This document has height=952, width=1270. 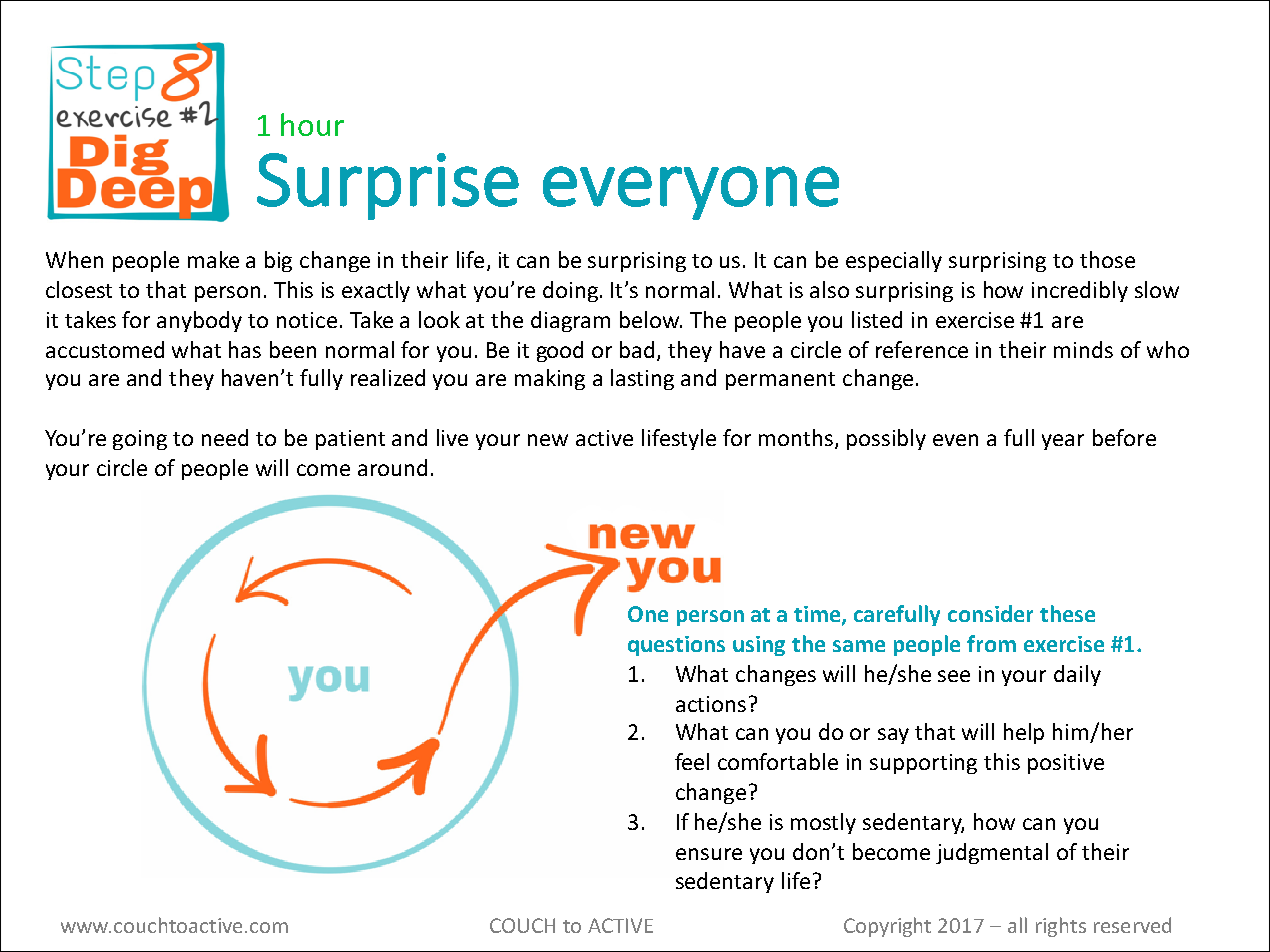 I want to click on feel, so click(x=692, y=761).
